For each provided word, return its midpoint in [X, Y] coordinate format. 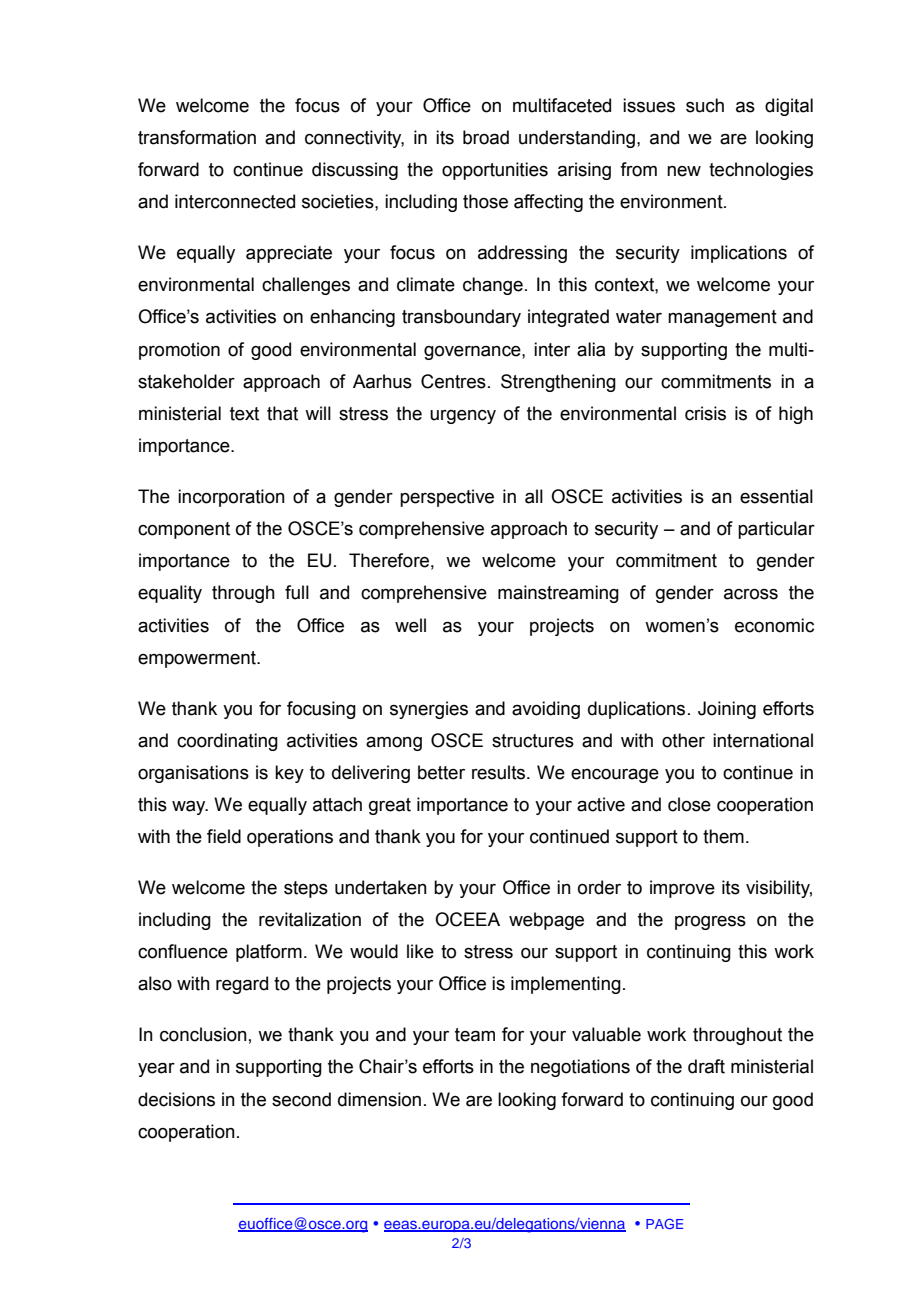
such [705, 105]
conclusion [203, 1034]
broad [486, 137]
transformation [197, 137]
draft [706, 1066]
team [475, 1035]
